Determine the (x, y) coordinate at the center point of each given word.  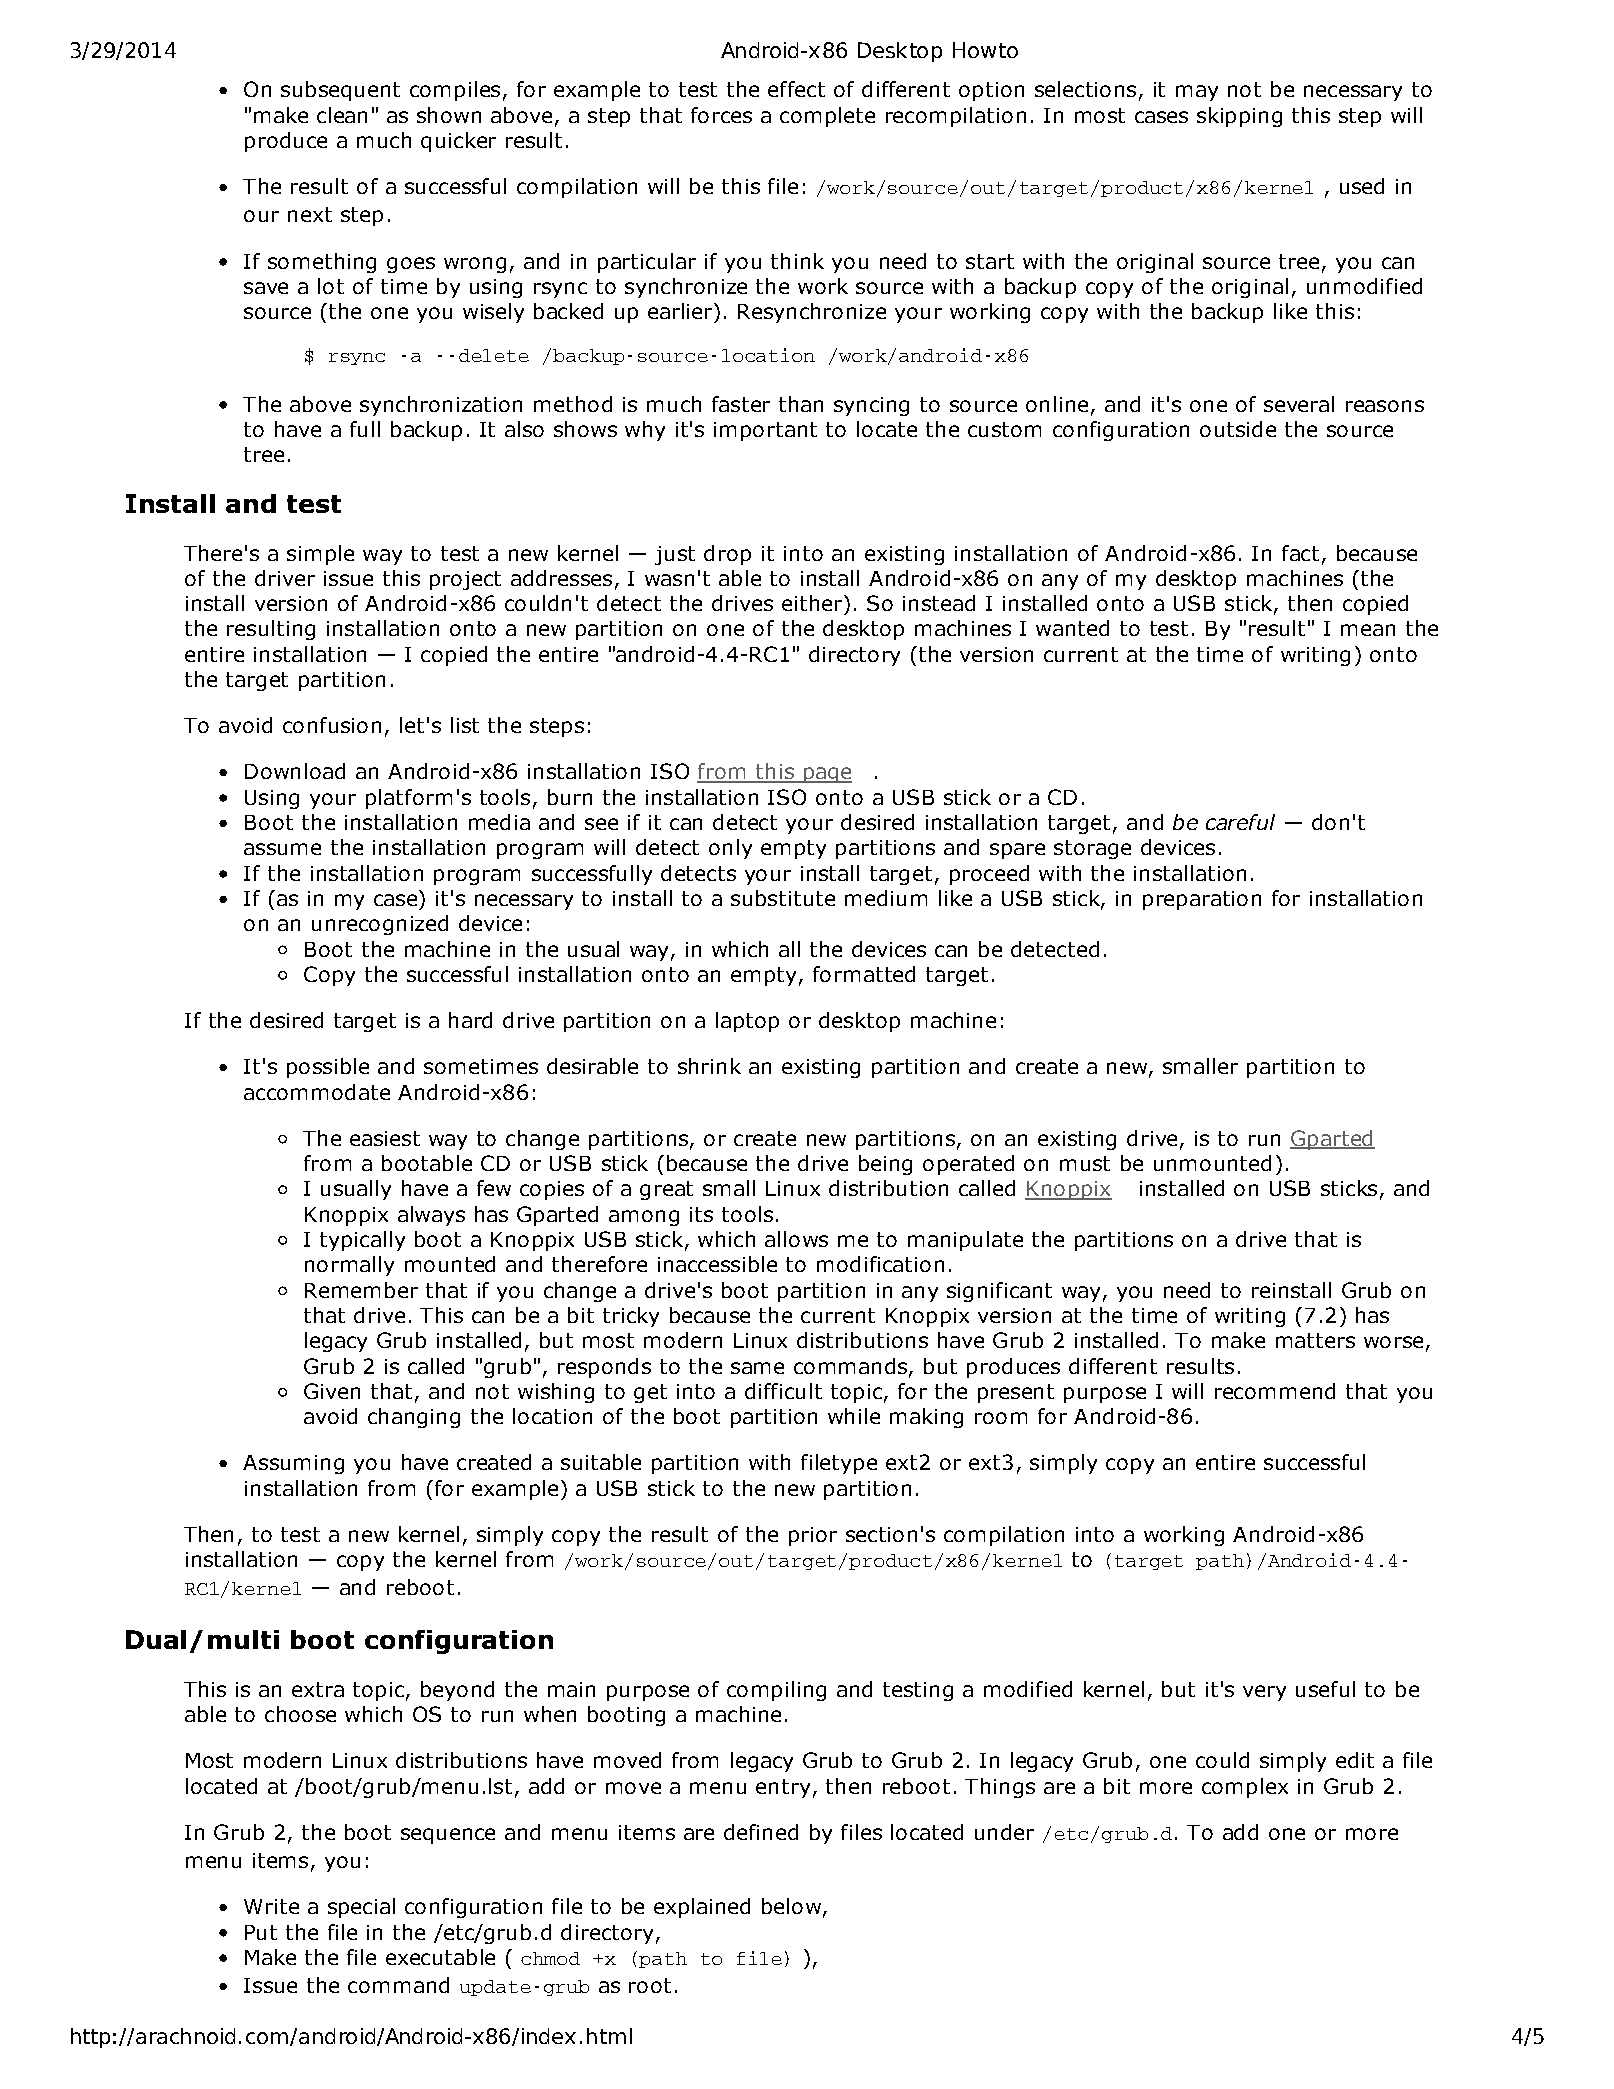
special (361, 1908)
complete (827, 117)
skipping (1239, 117)
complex (1245, 1788)
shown (449, 115)
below (791, 1906)
